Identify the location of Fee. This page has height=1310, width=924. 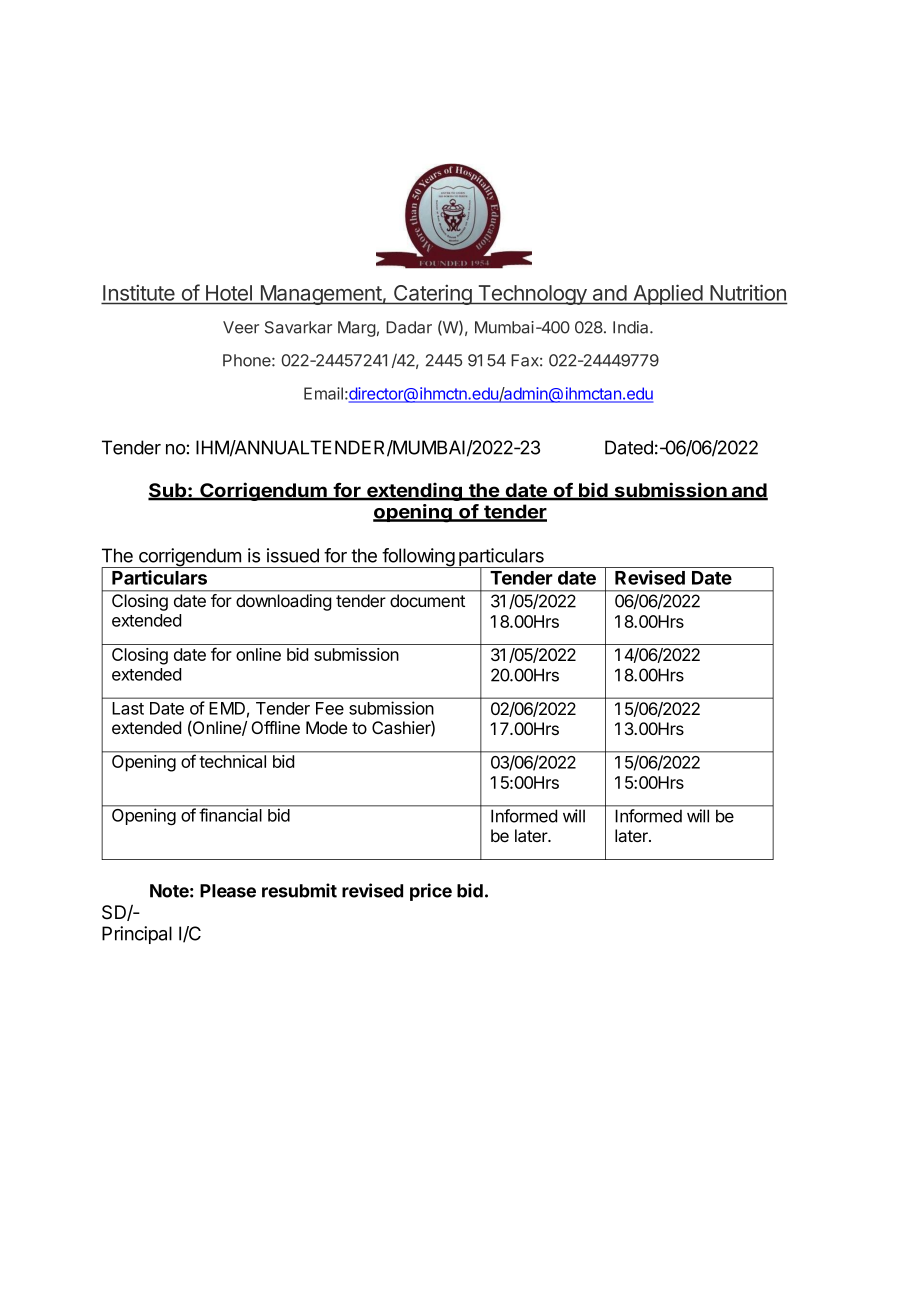
(330, 708).
